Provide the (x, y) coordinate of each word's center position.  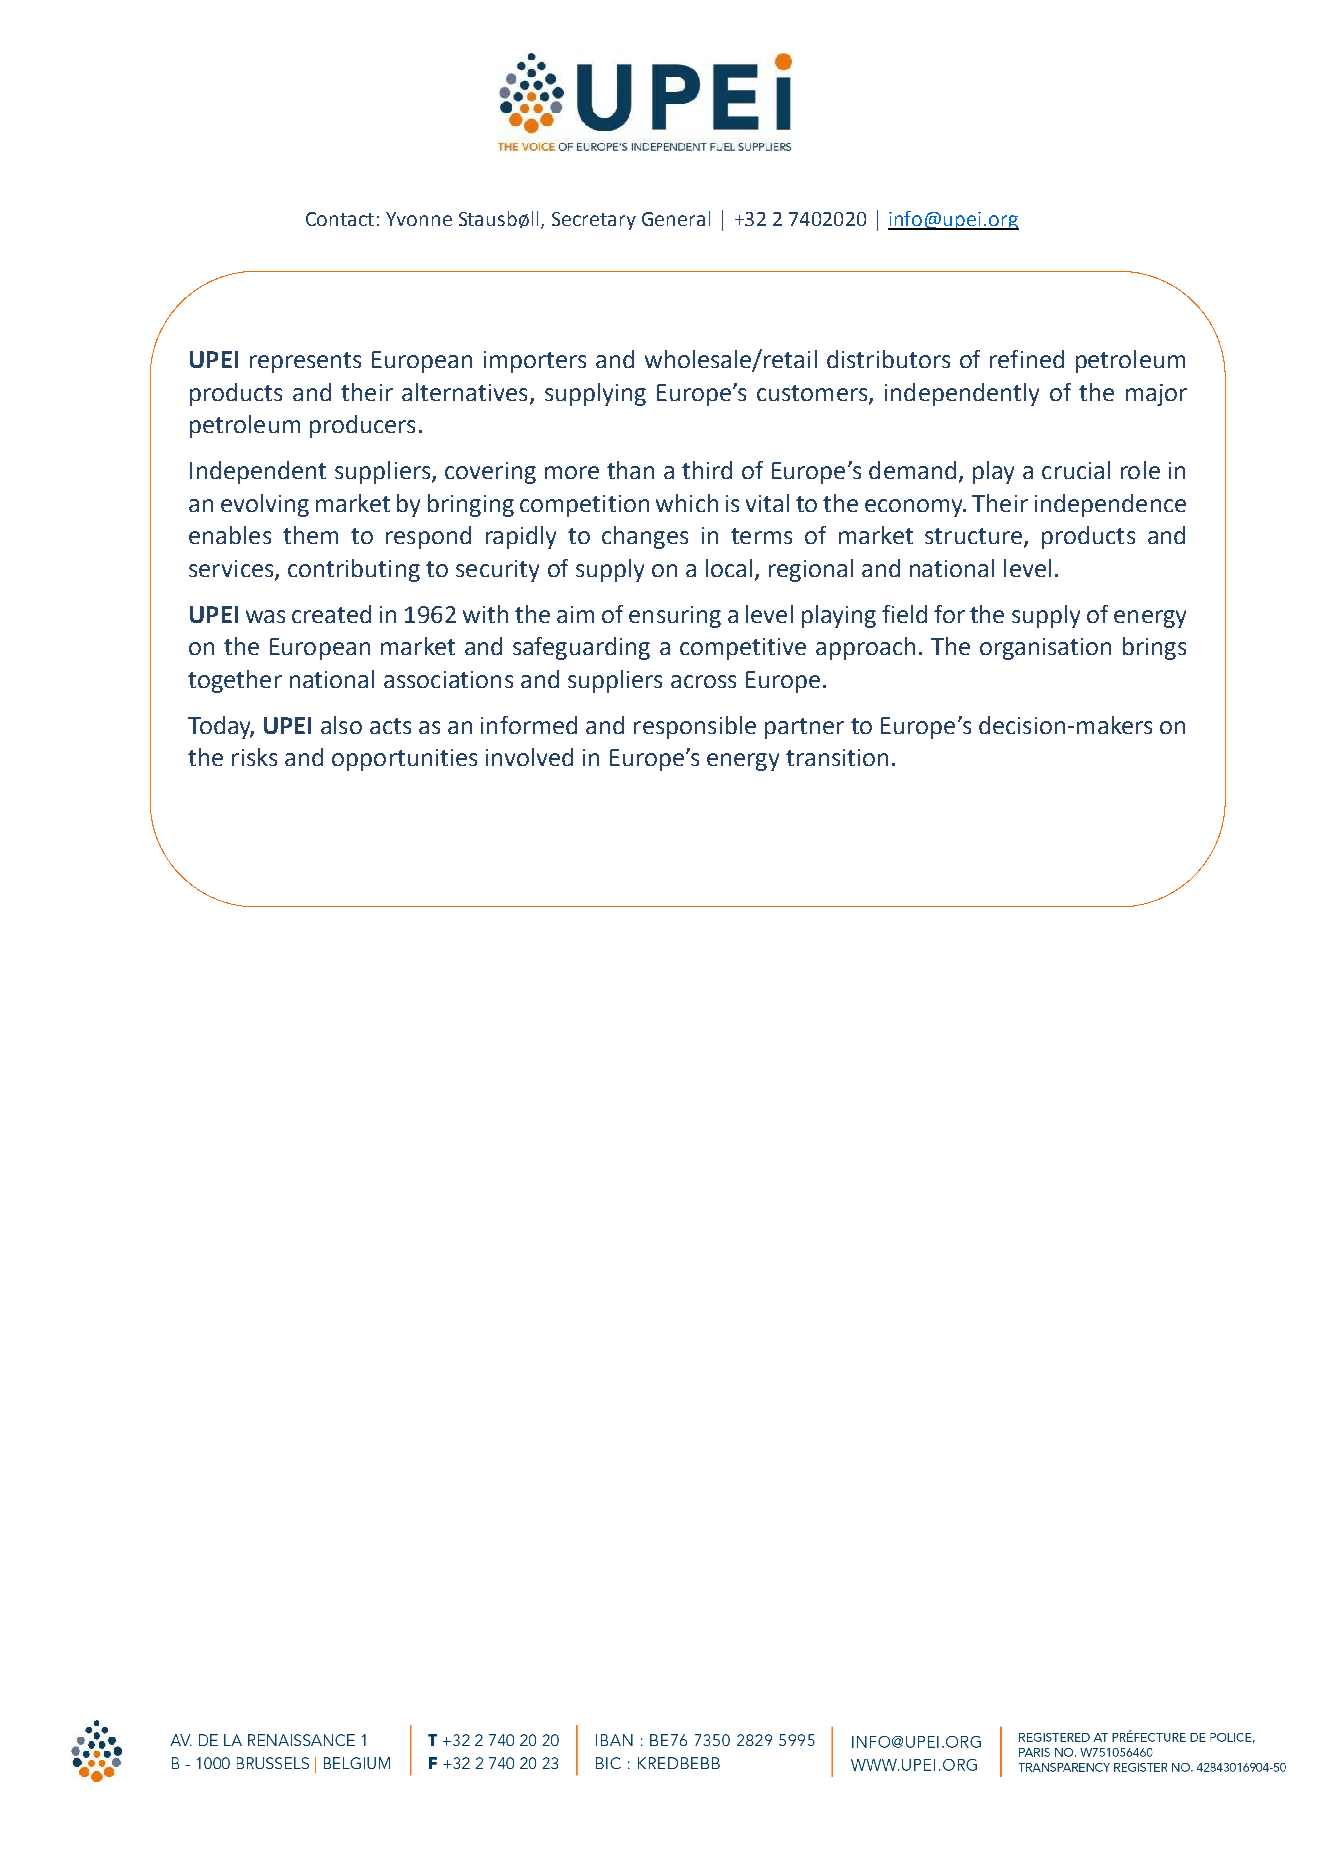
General (676, 218)
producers (362, 426)
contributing (354, 570)
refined (1027, 359)
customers (813, 394)
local (729, 568)
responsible (695, 727)
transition (837, 757)
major (1156, 395)
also (341, 725)
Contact (340, 219)
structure (973, 536)
